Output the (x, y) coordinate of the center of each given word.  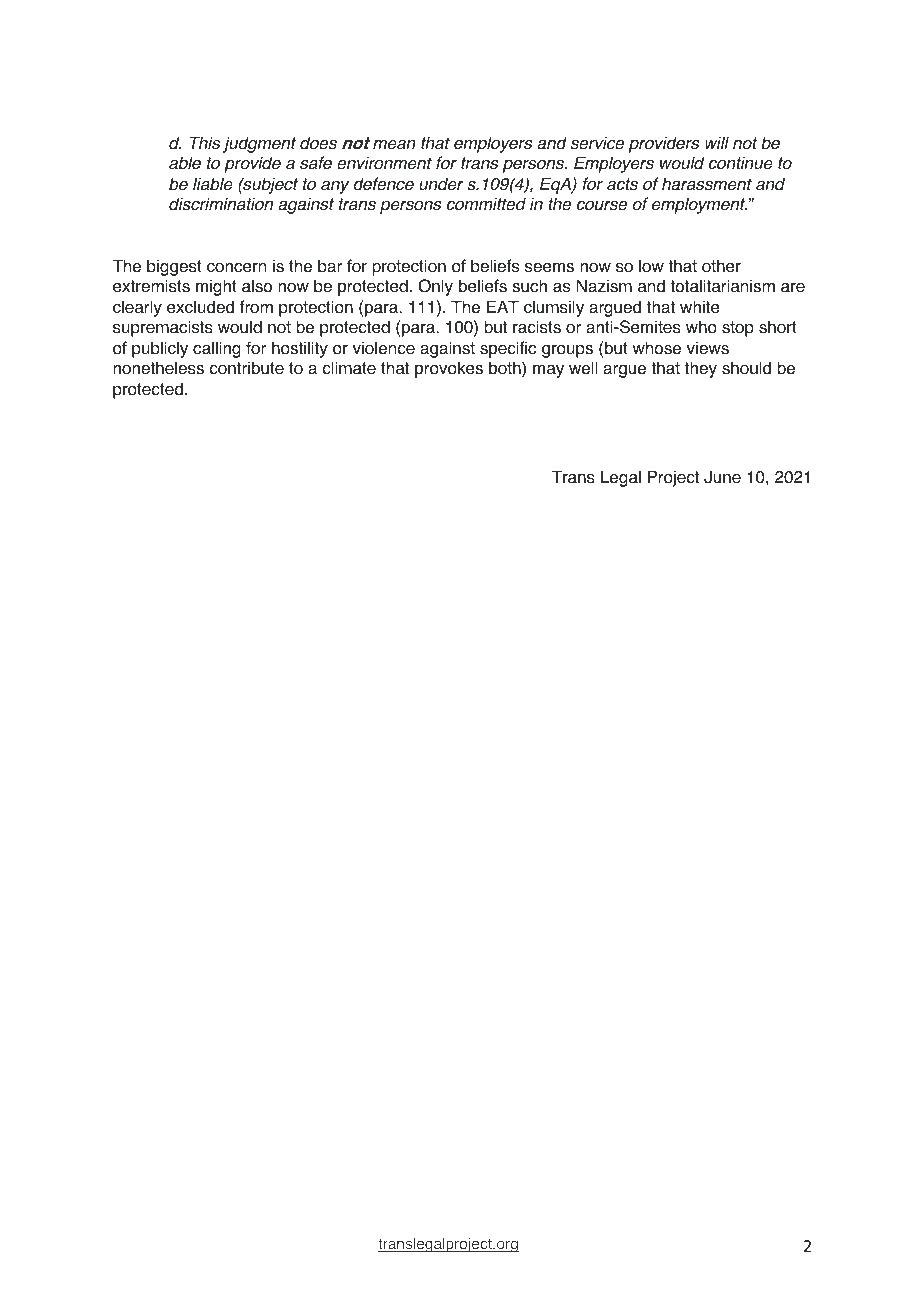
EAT (503, 306)
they (701, 369)
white (700, 307)
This (205, 143)
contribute (246, 368)
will (717, 142)
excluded (200, 307)
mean (394, 145)
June (722, 477)
